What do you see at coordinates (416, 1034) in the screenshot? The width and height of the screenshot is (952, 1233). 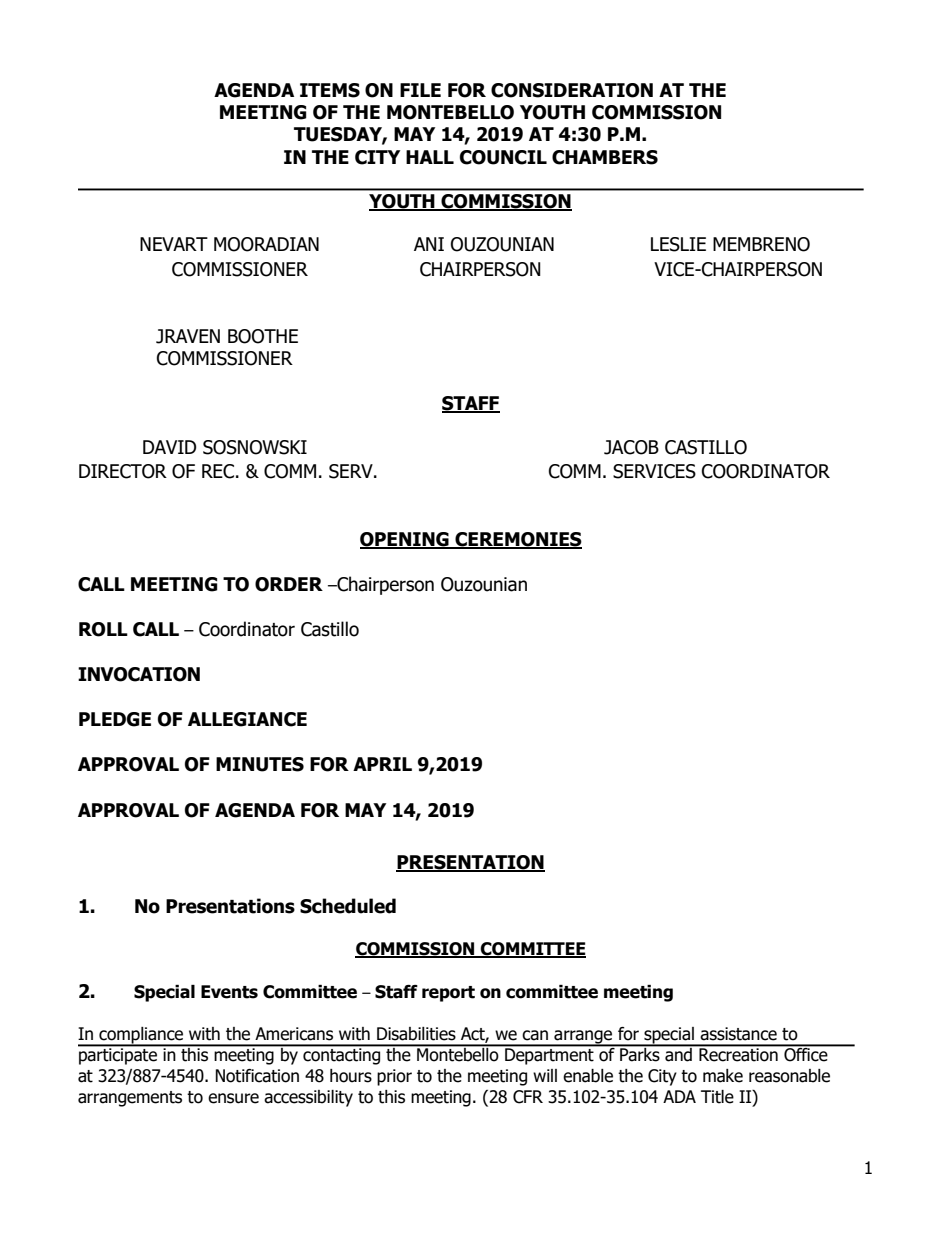 I see `Disabilities` at bounding box center [416, 1034].
